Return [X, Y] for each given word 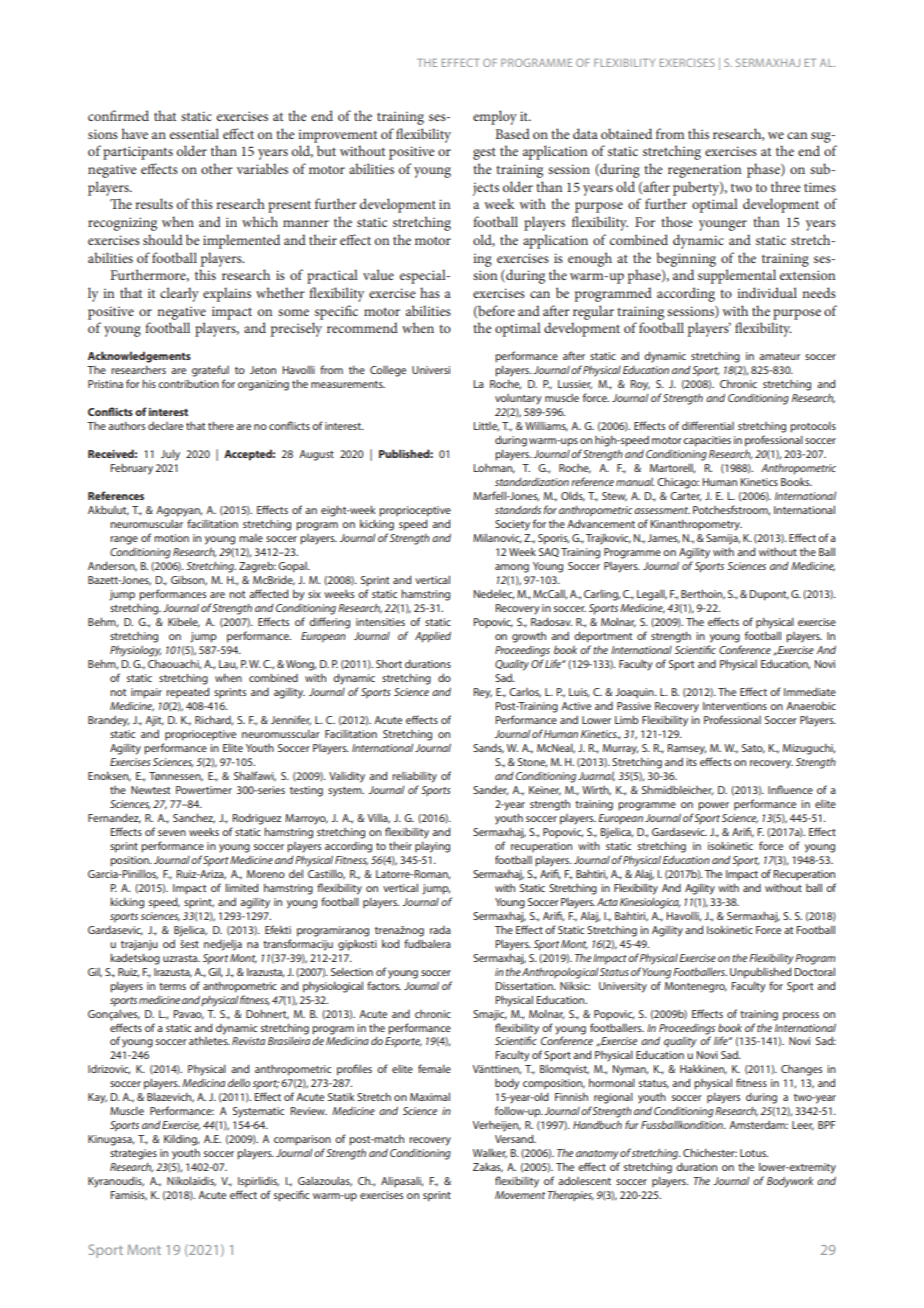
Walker [490, 1153]
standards [518, 510]
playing [432, 847]
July [170, 455]
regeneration [704, 171]
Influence [790, 789]
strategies [133, 1154]
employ [495, 117]
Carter [685, 496]
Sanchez [194, 818]
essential [194, 133]
